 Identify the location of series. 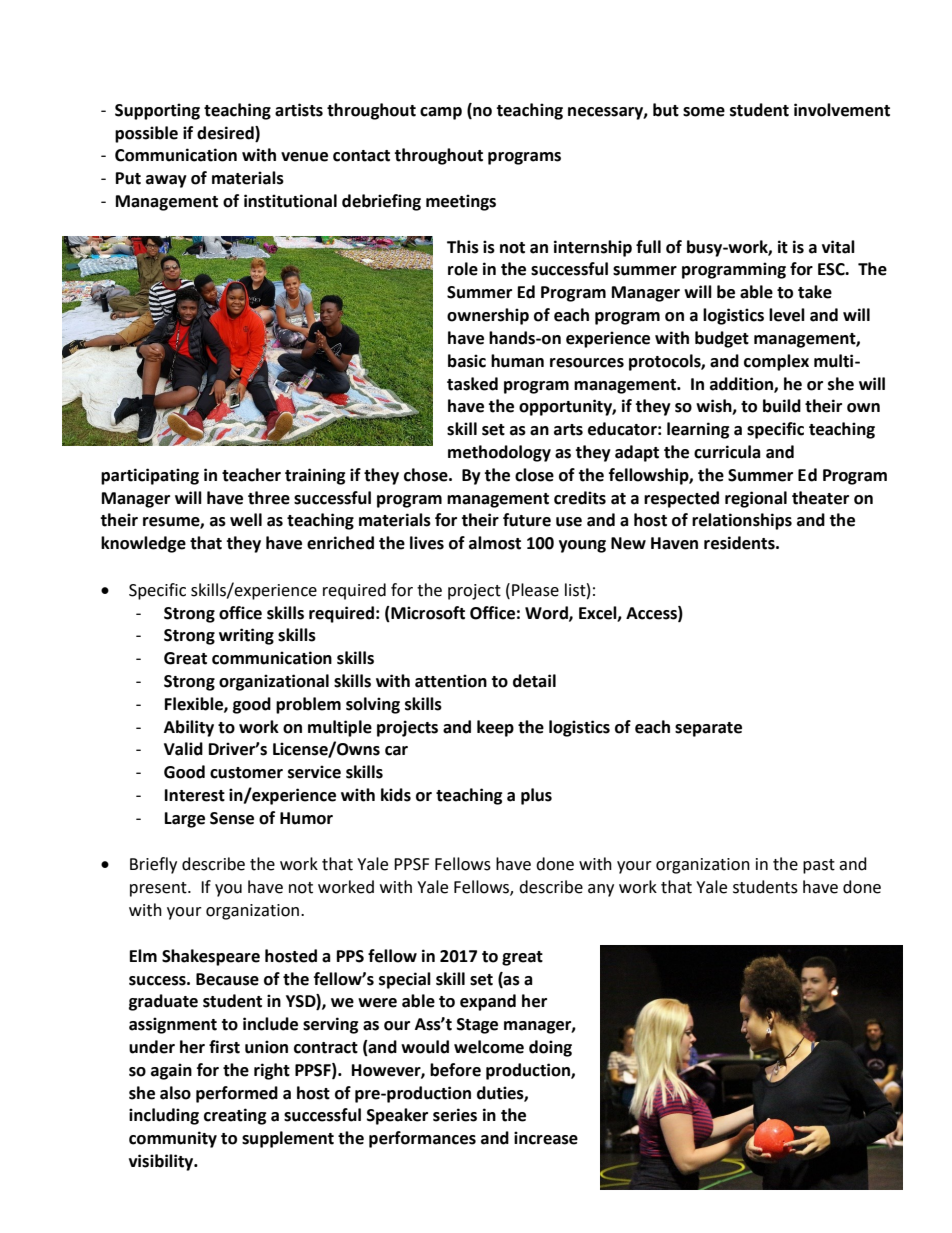
(455, 1115).
